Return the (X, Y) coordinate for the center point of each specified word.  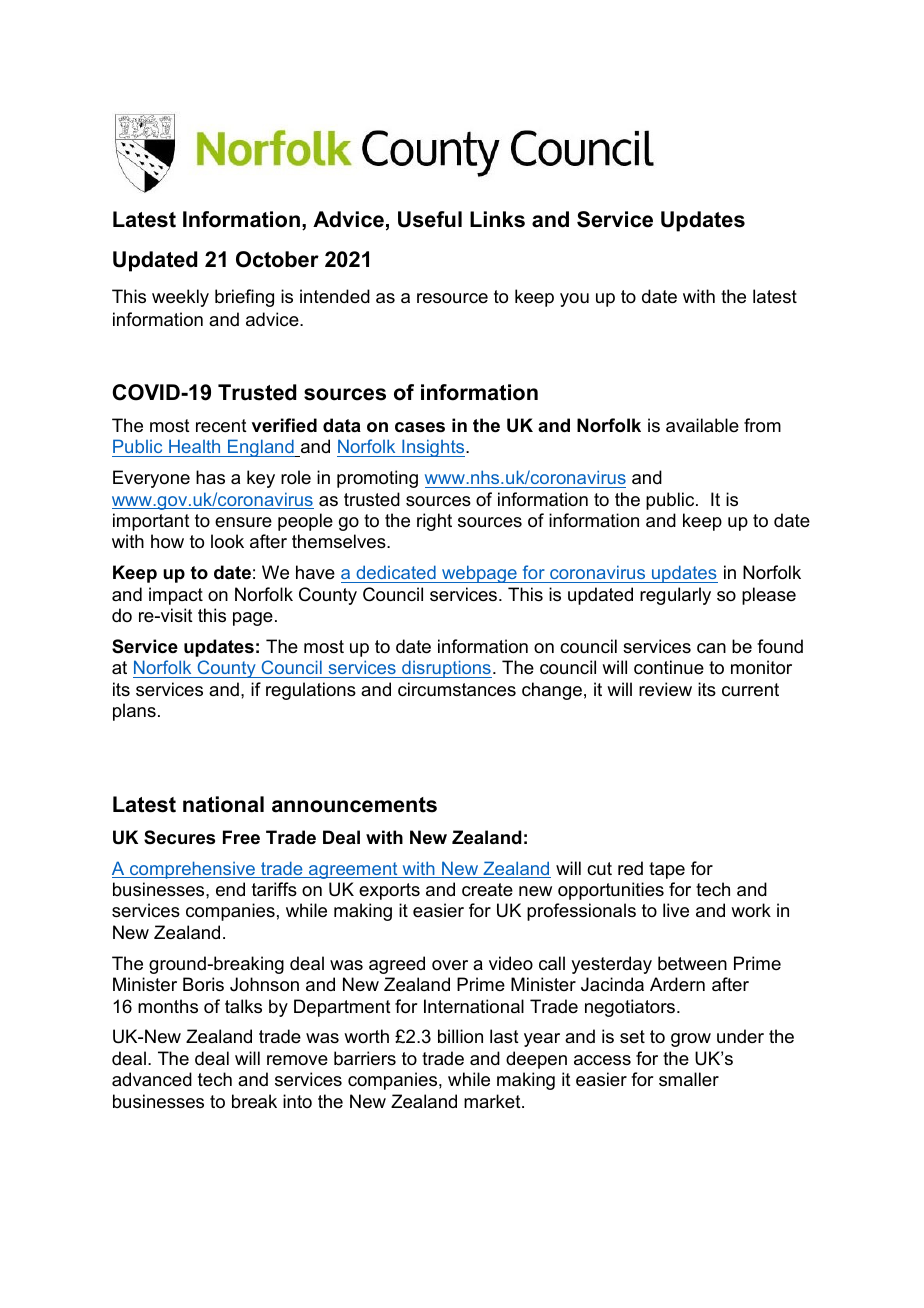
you (574, 300)
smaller (689, 1079)
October (277, 259)
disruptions (446, 669)
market (493, 1101)
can (711, 648)
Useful (430, 219)
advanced (152, 1079)
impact (176, 596)
